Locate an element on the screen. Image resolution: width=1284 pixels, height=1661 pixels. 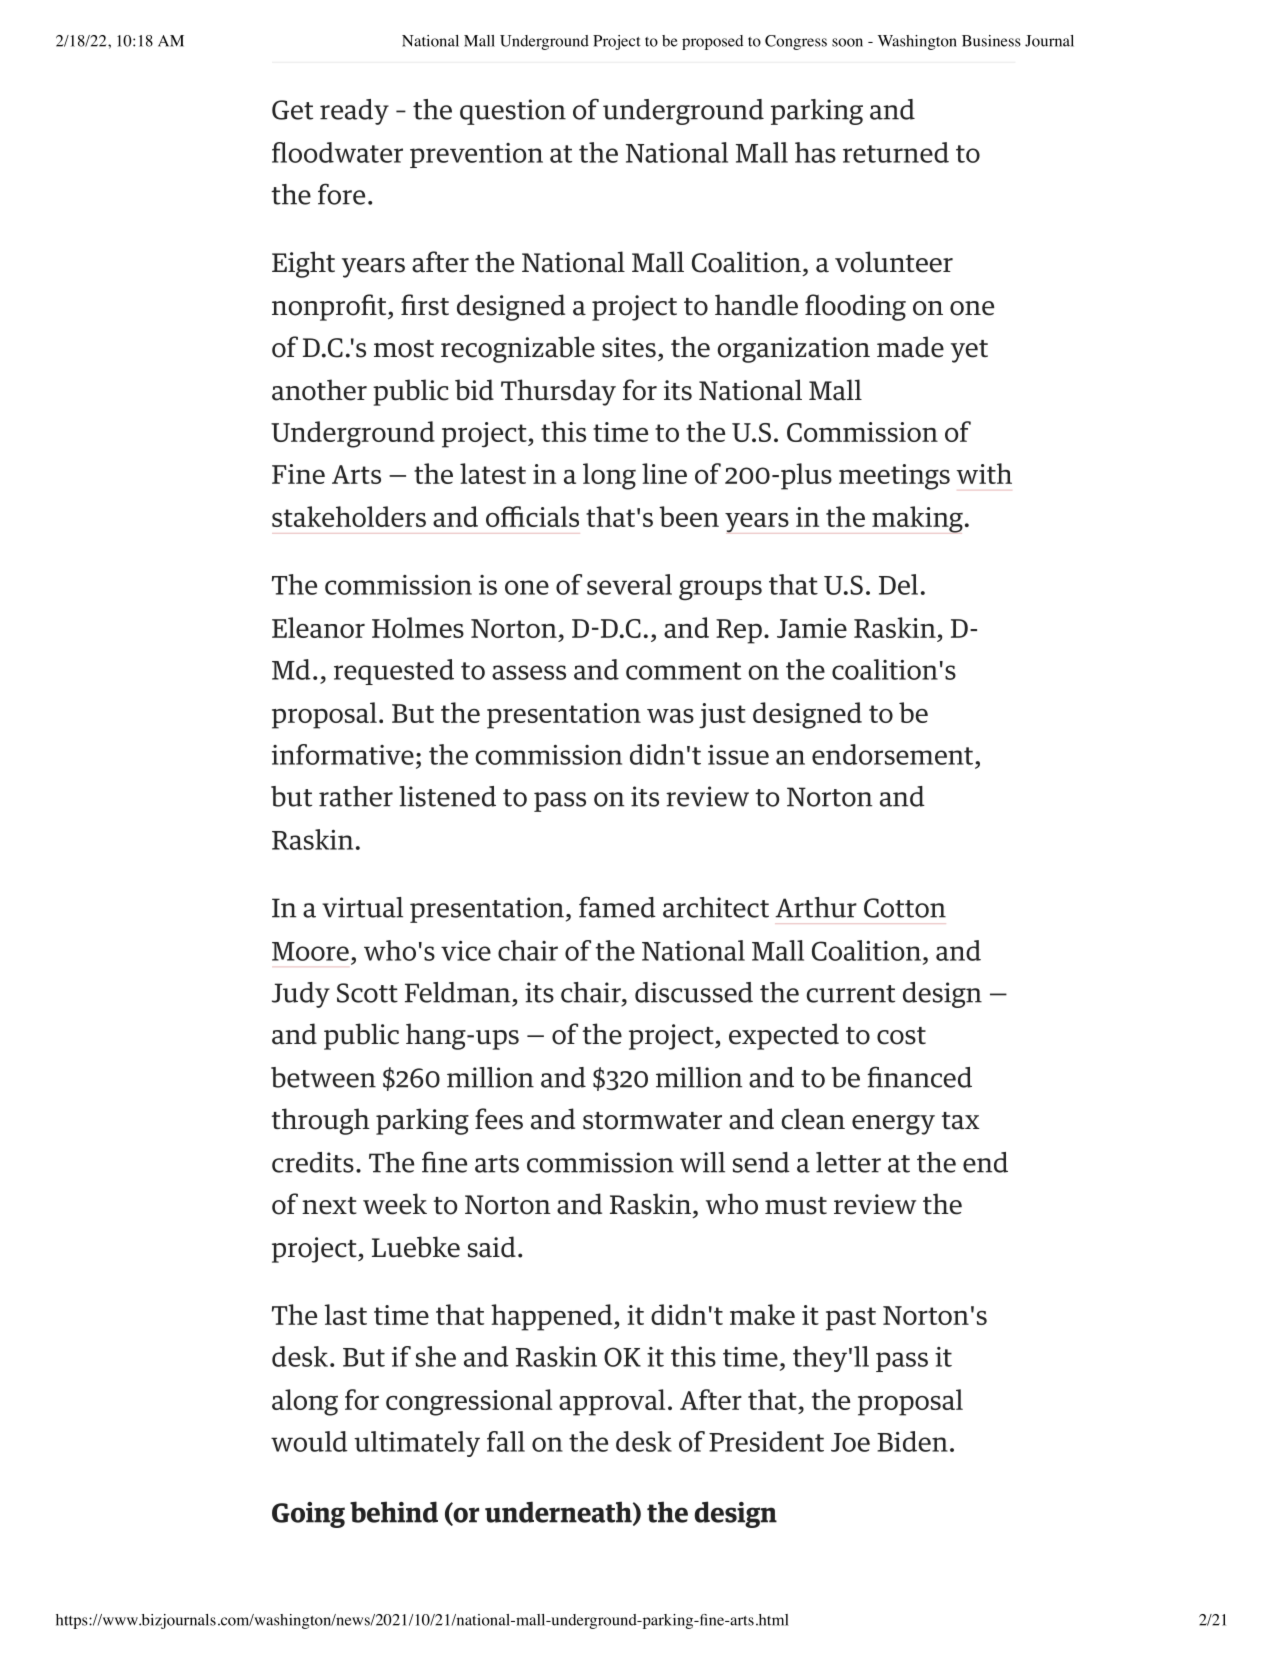
Biden is located at coordinates (912, 1441).
